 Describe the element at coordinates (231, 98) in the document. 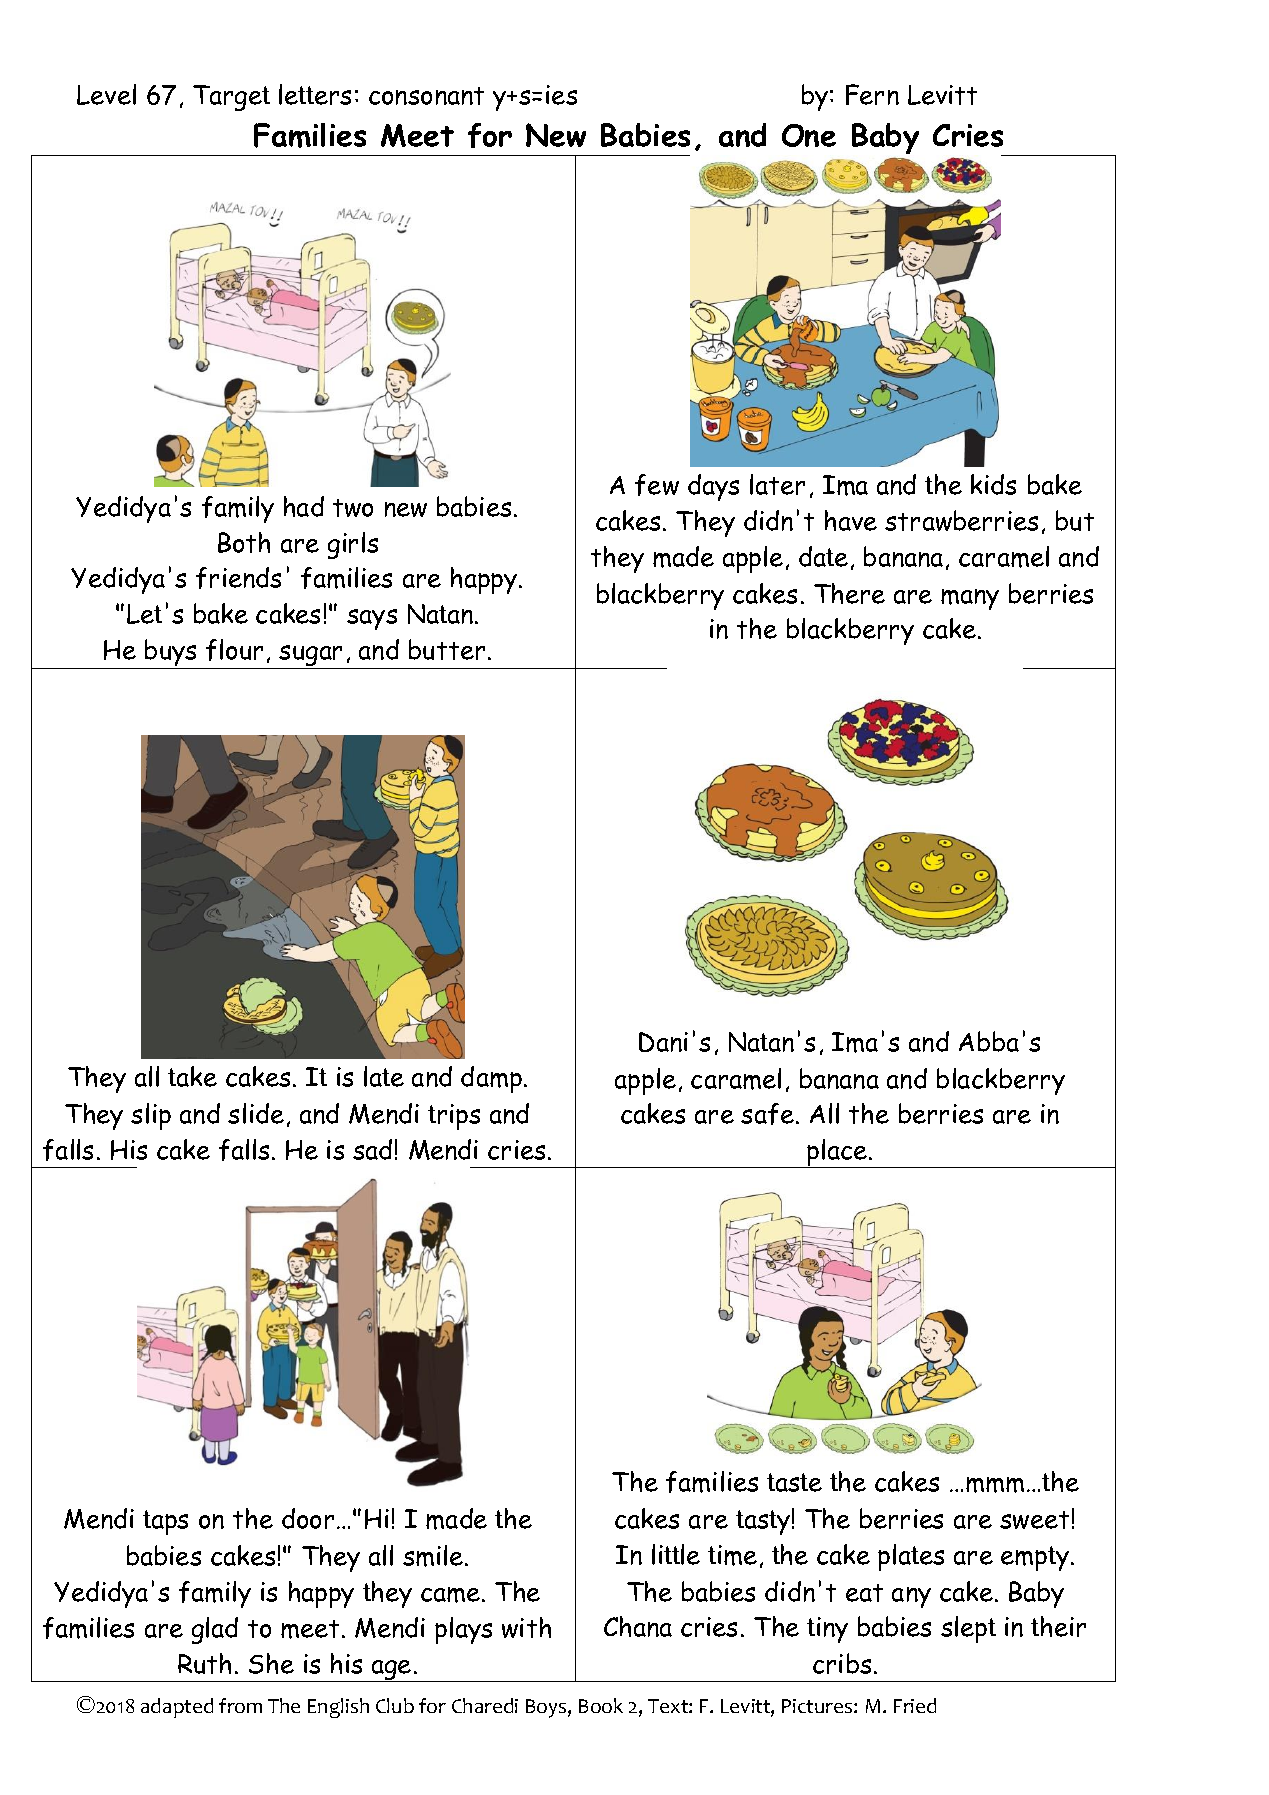

I see `Target` at that location.
